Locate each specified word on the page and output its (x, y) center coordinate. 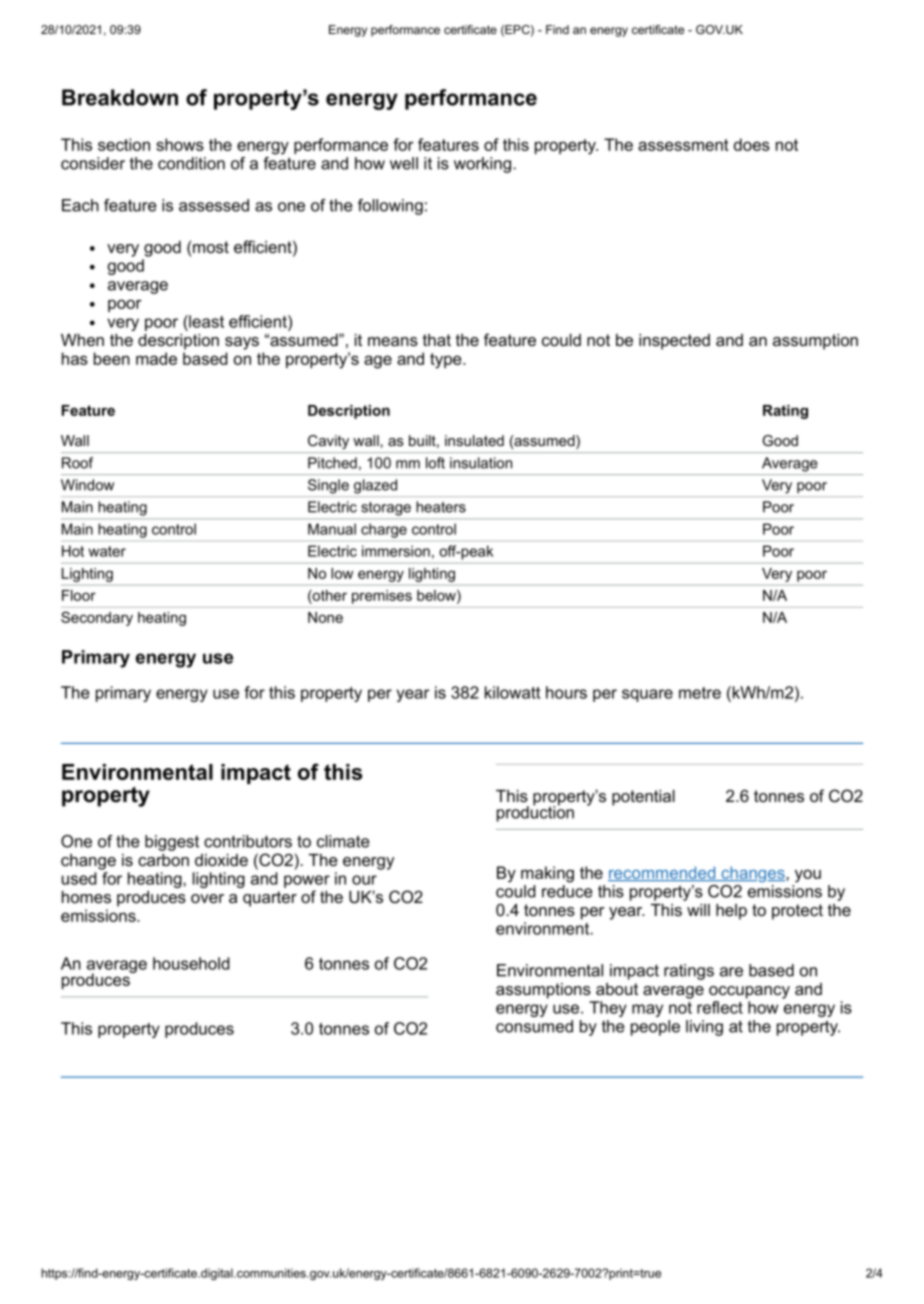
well (404, 163)
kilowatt (512, 692)
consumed (534, 1026)
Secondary (97, 618)
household (191, 963)
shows (180, 144)
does (752, 144)
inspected (674, 342)
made (156, 358)
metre (700, 693)
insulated (474, 440)
